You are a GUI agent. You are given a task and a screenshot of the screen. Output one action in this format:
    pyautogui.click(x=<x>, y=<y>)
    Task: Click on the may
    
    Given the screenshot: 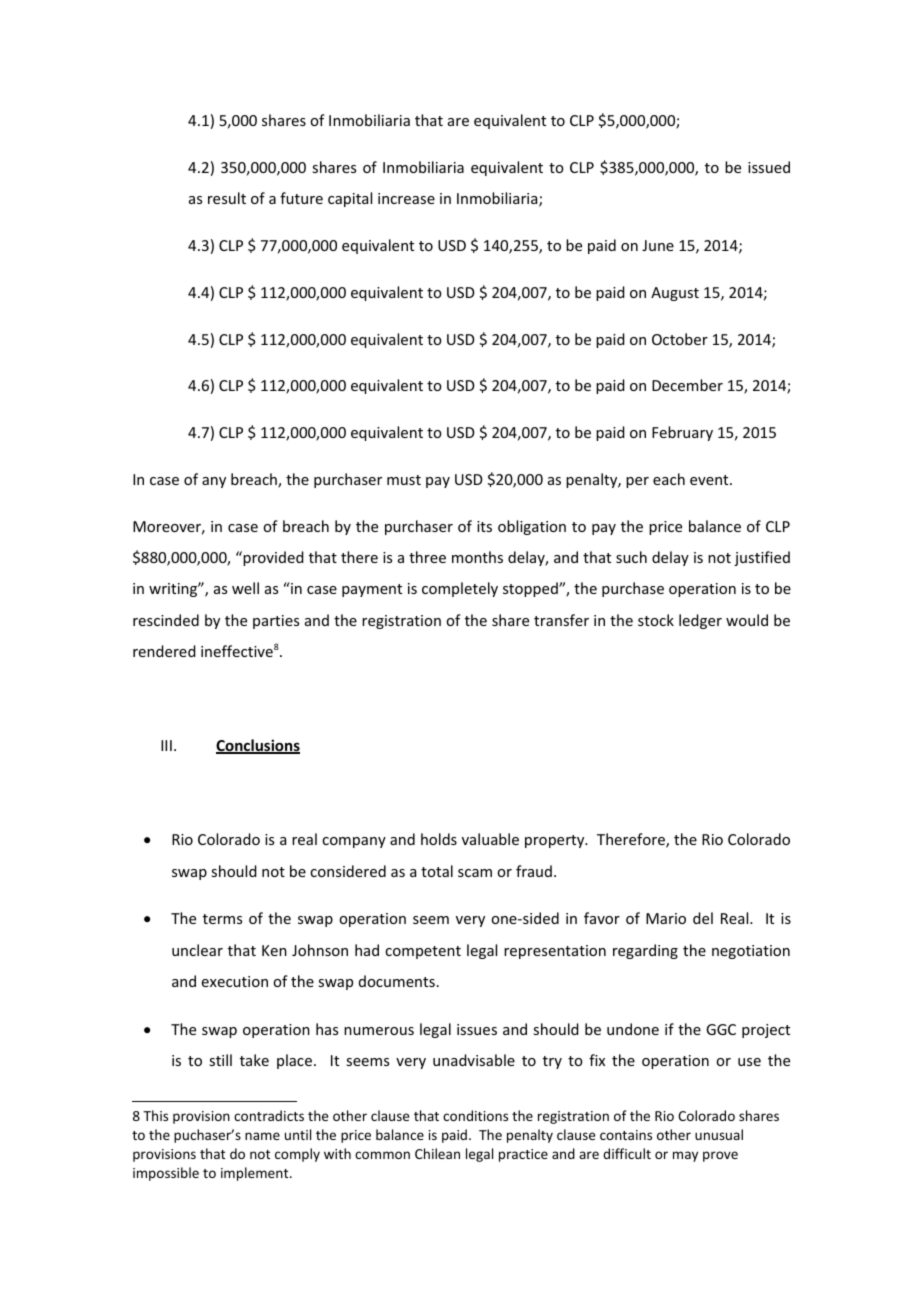 What is the action you would take?
    pyautogui.click(x=685, y=1156)
